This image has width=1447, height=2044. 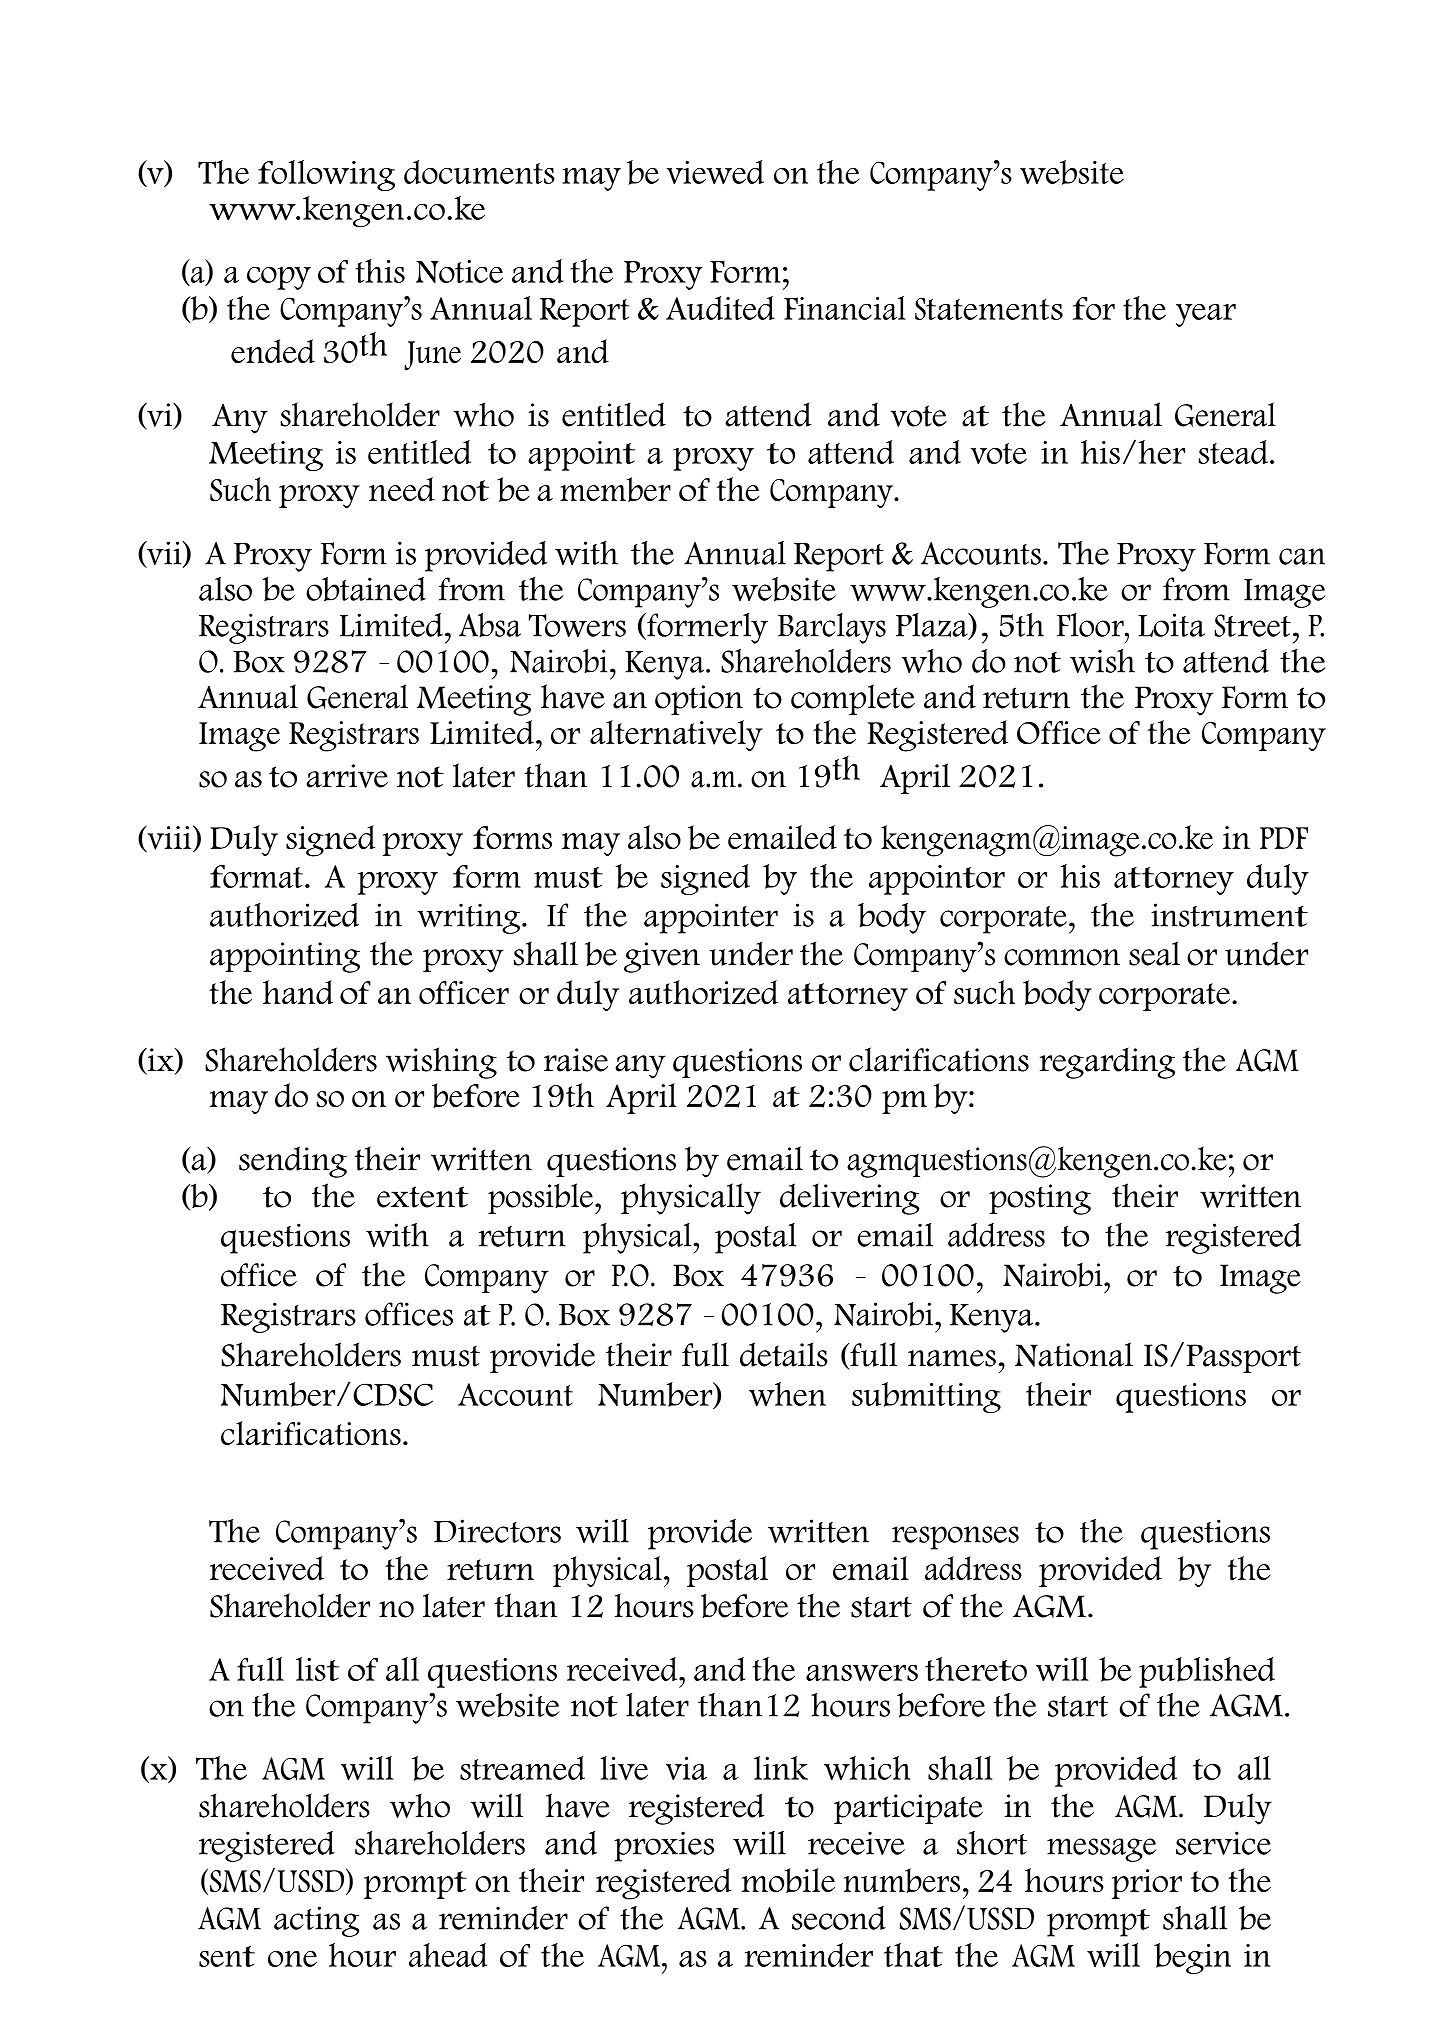 I want to click on option, so click(x=699, y=700).
